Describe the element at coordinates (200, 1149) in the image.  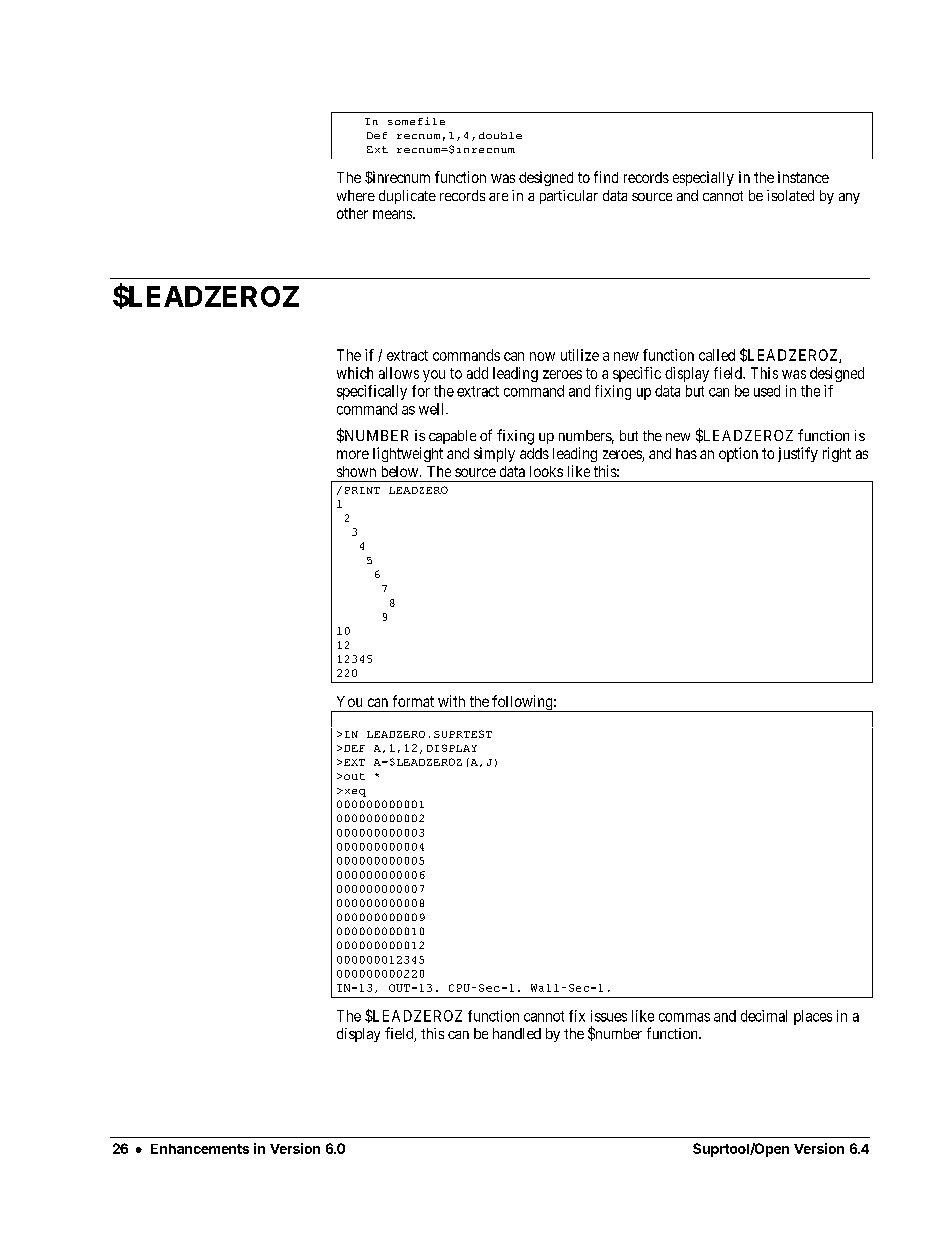
I see `Enhancements` at that location.
